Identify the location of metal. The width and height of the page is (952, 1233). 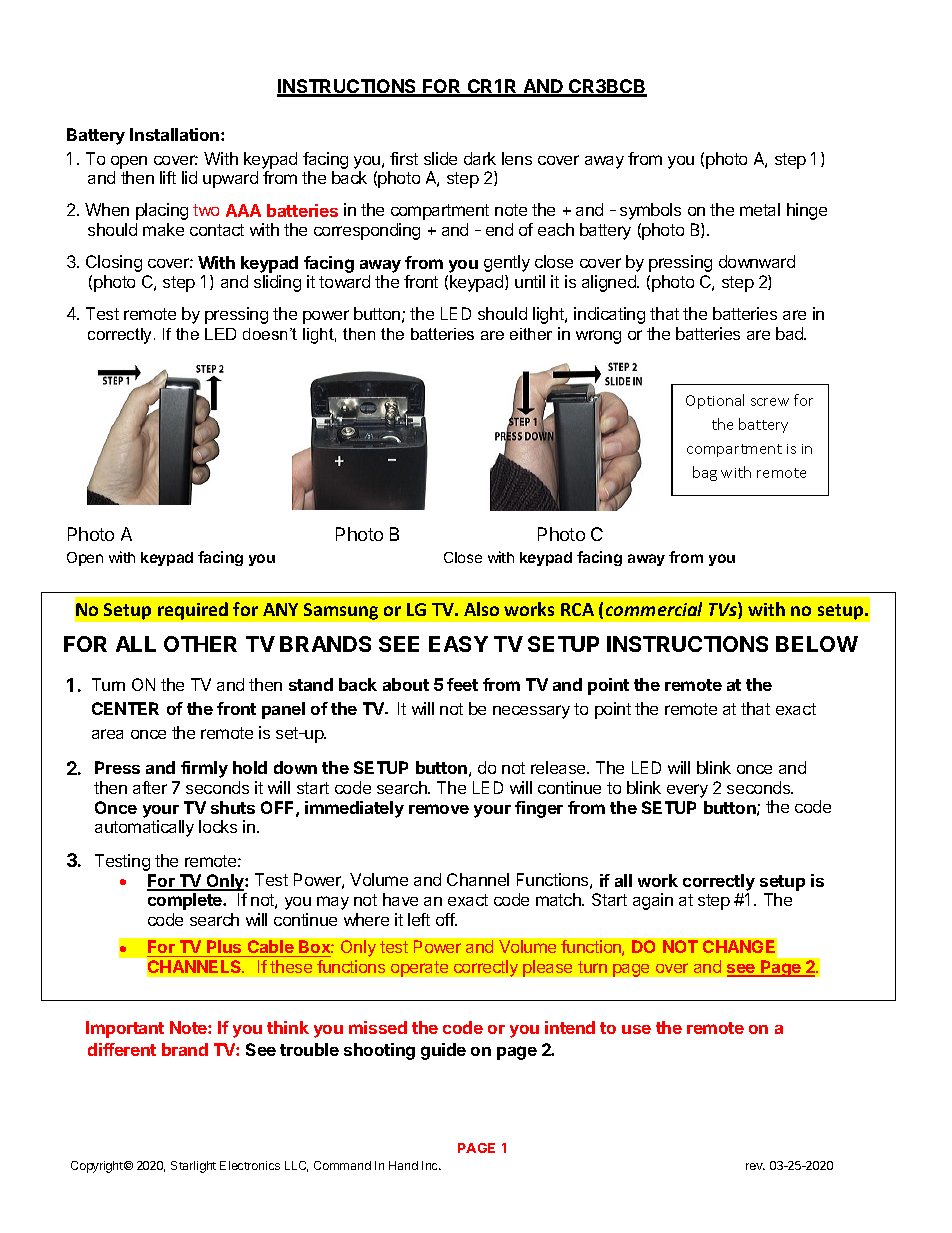
(760, 209).
